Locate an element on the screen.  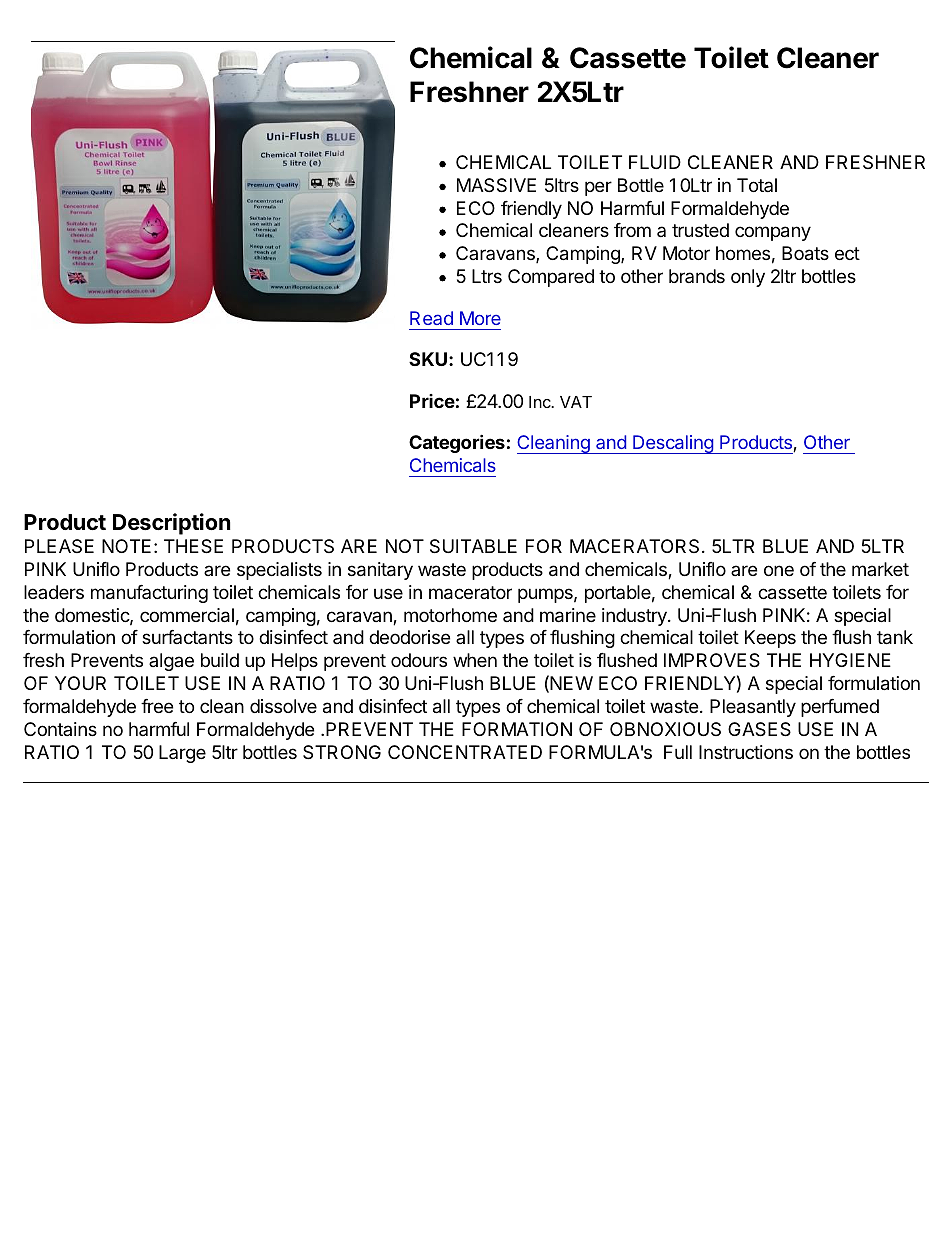
FLUID is located at coordinates (655, 162).
